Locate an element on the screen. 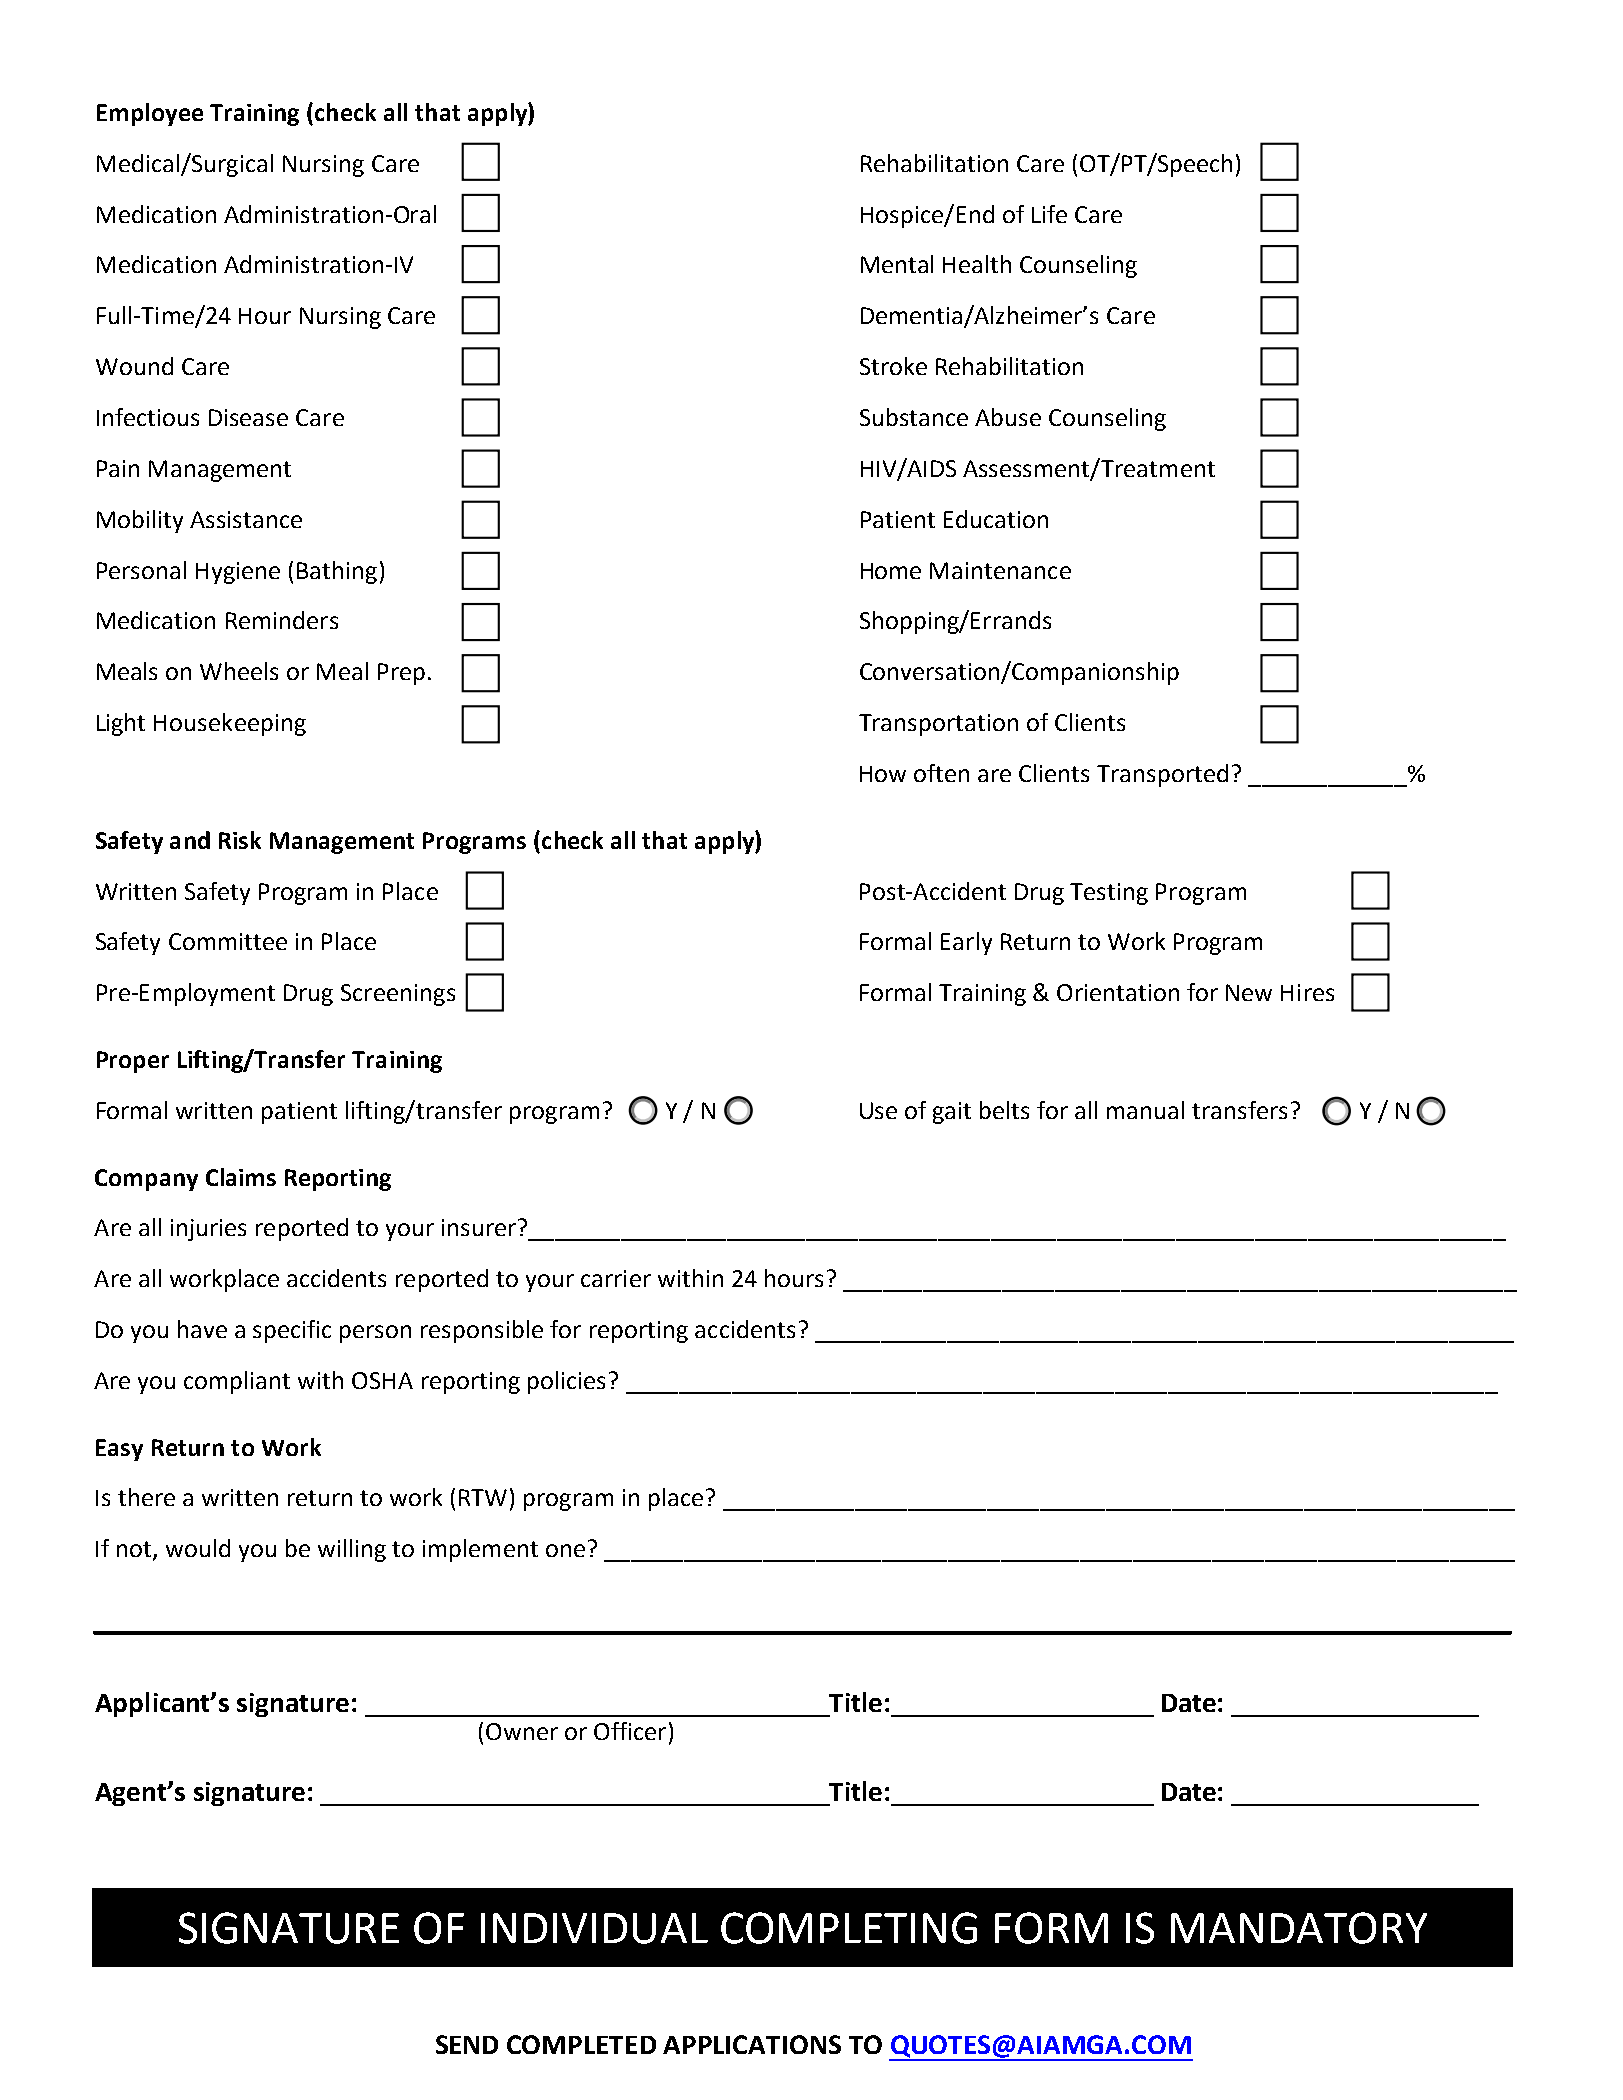 Image resolution: width=1623 pixels, height=2100 pixels. manual is located at coordinates (1145, 1110).
